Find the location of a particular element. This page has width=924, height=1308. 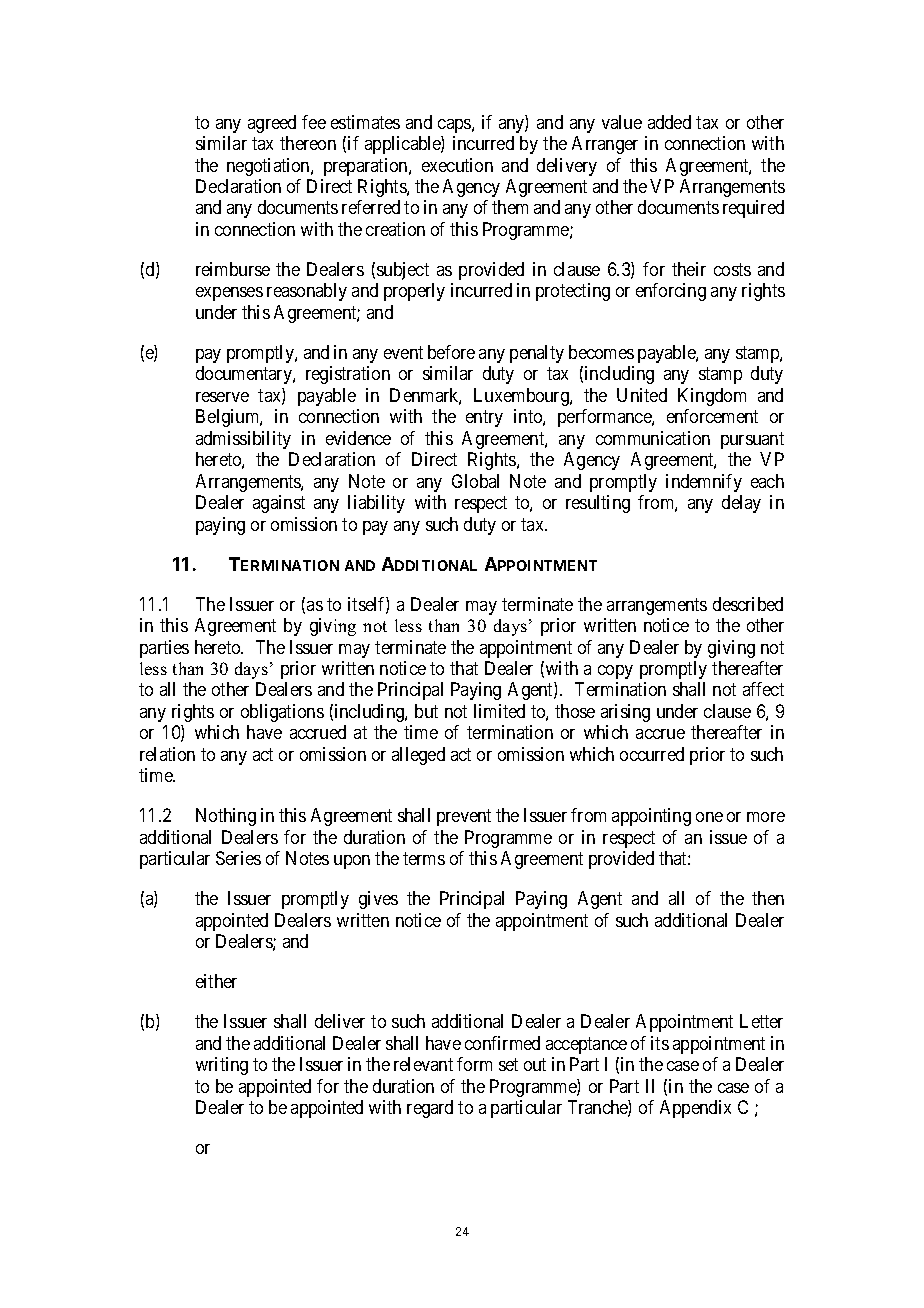

writing is located at coordinates (222, 1066).
